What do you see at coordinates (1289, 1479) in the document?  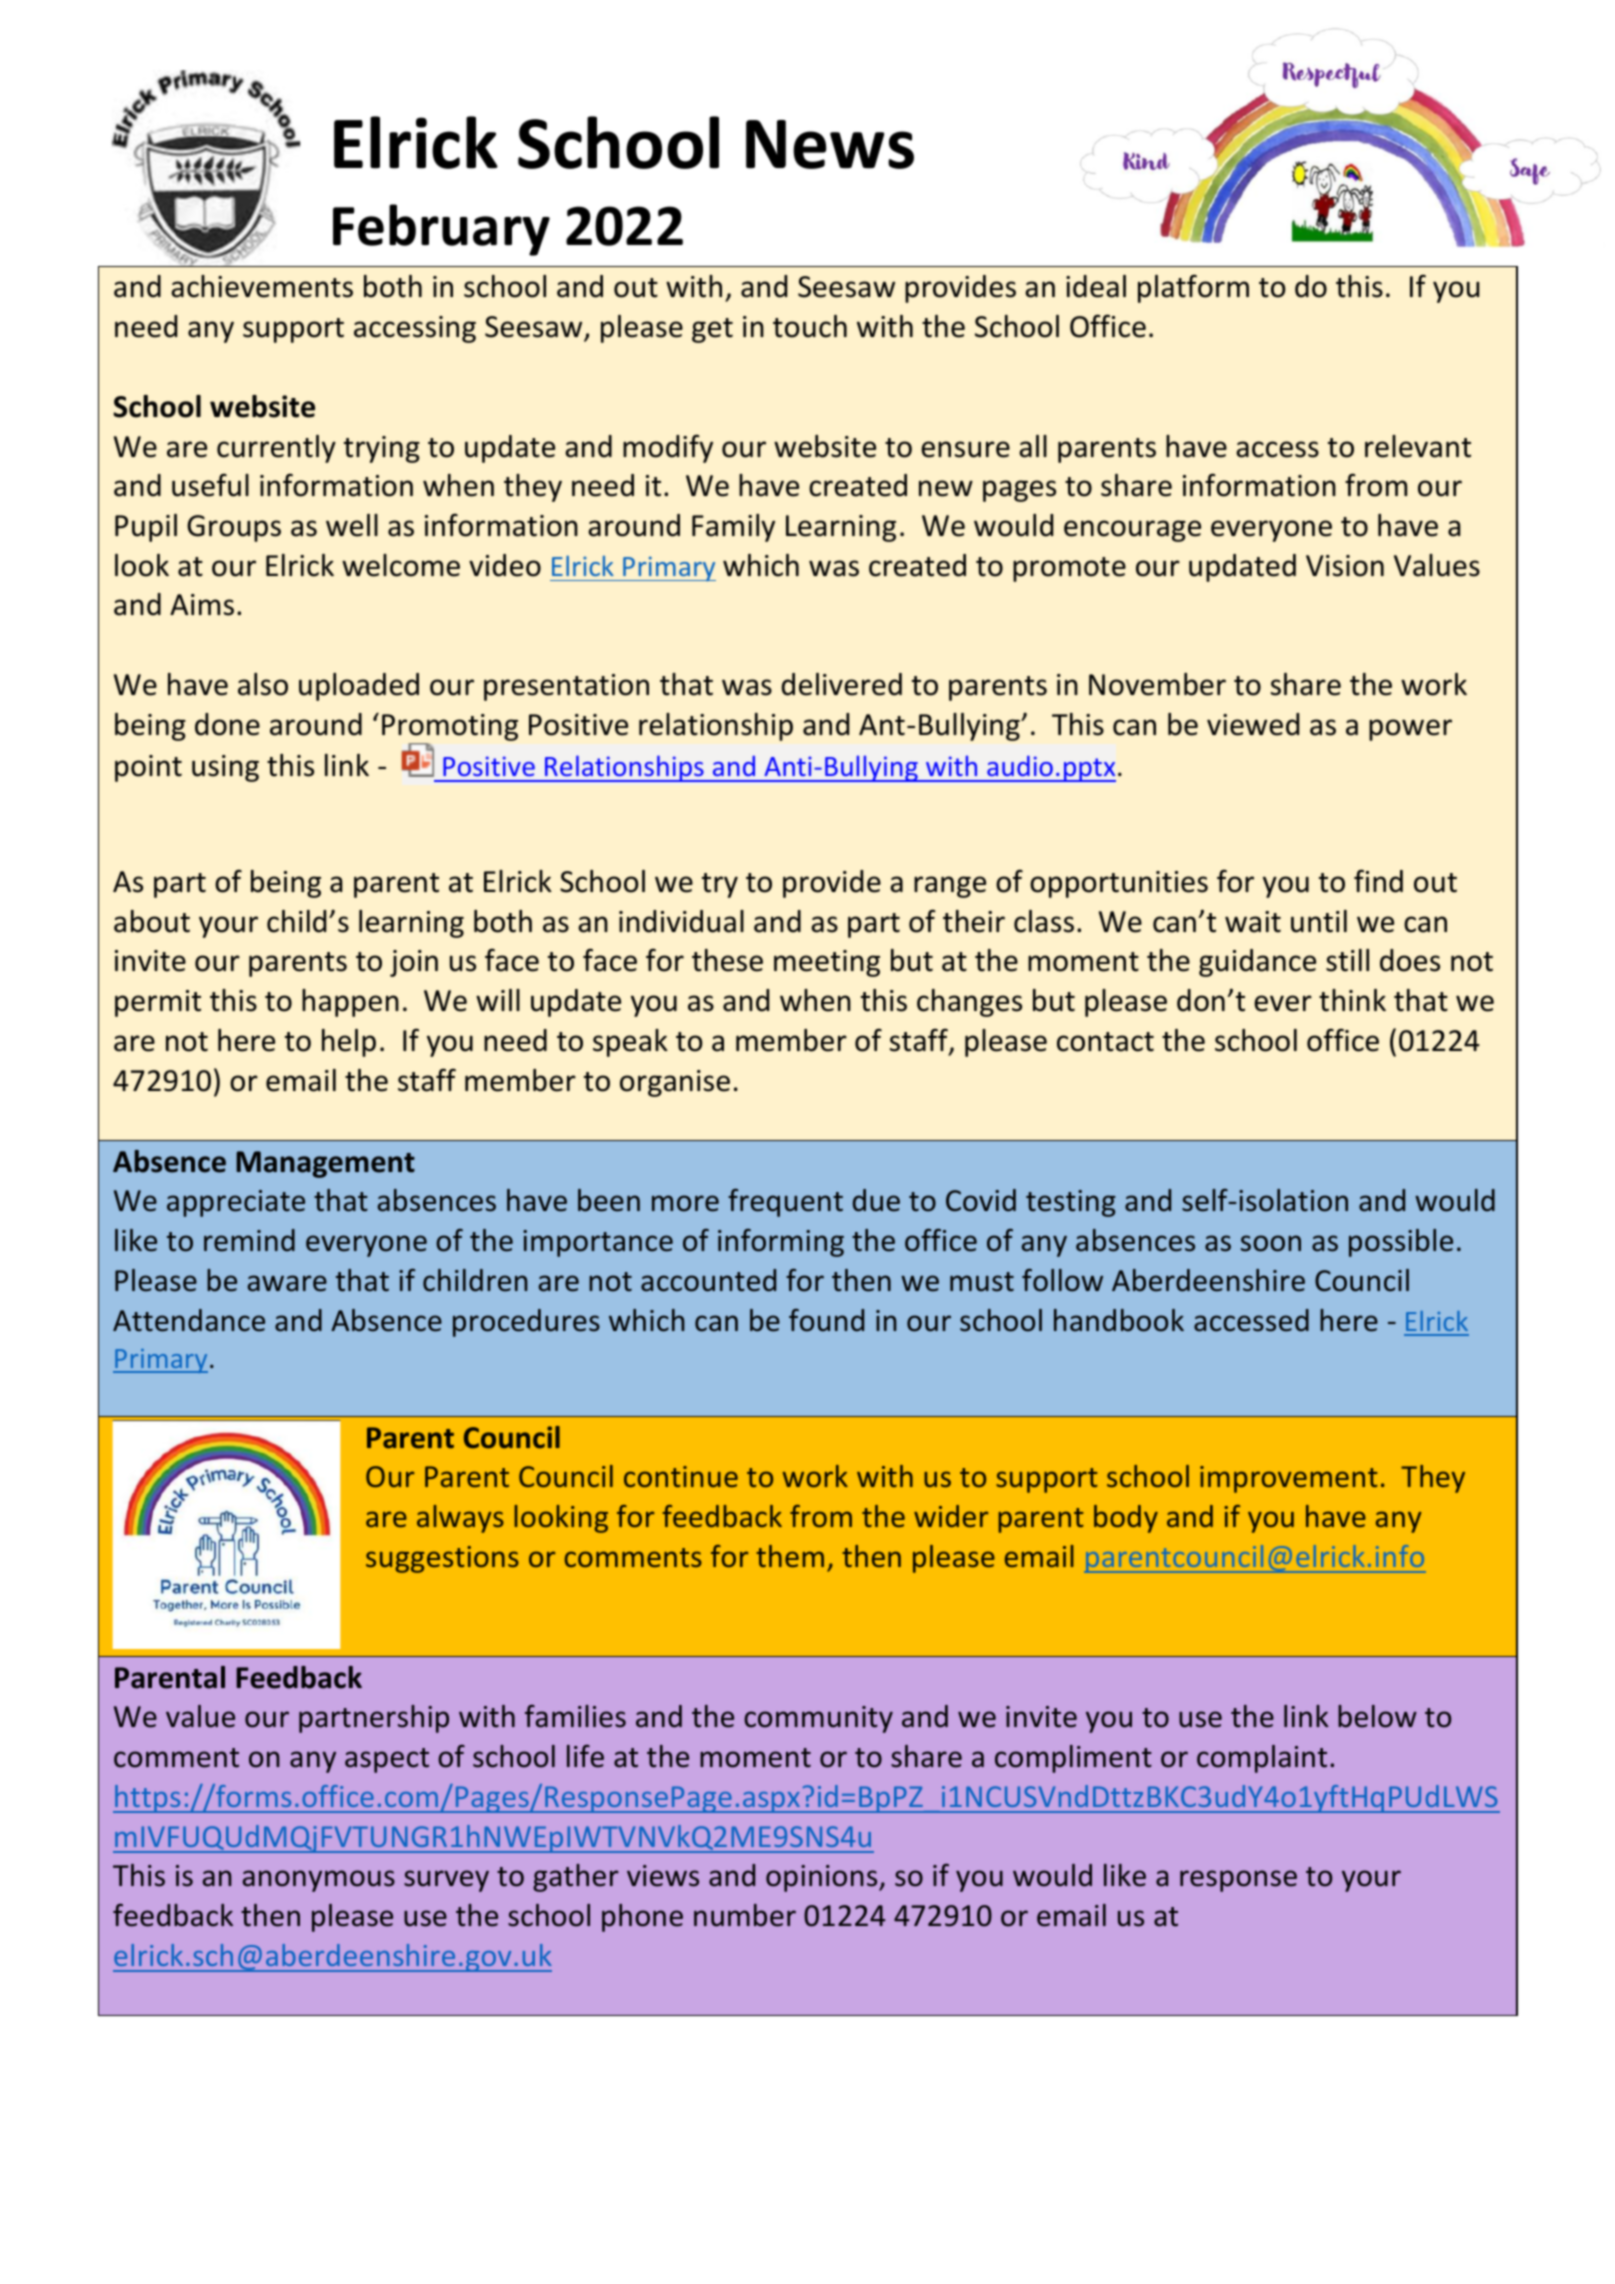 I see `improvement` at bounding box center [1289, 1479].
